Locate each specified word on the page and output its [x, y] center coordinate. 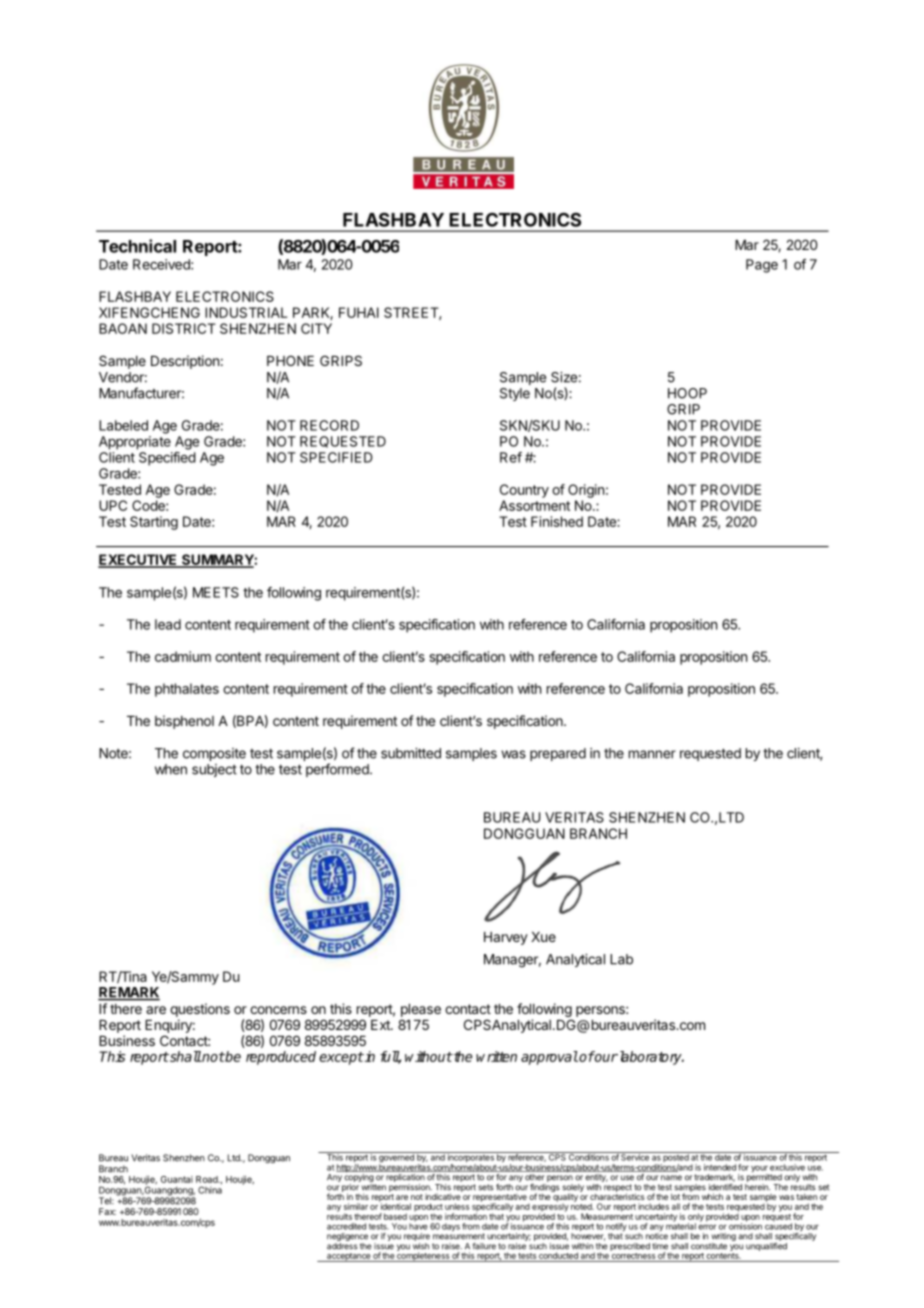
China [210, 1189]
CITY [316, 328]
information [466, 1215]
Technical [137, 246]
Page [762, 266]
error [707, 1227]
